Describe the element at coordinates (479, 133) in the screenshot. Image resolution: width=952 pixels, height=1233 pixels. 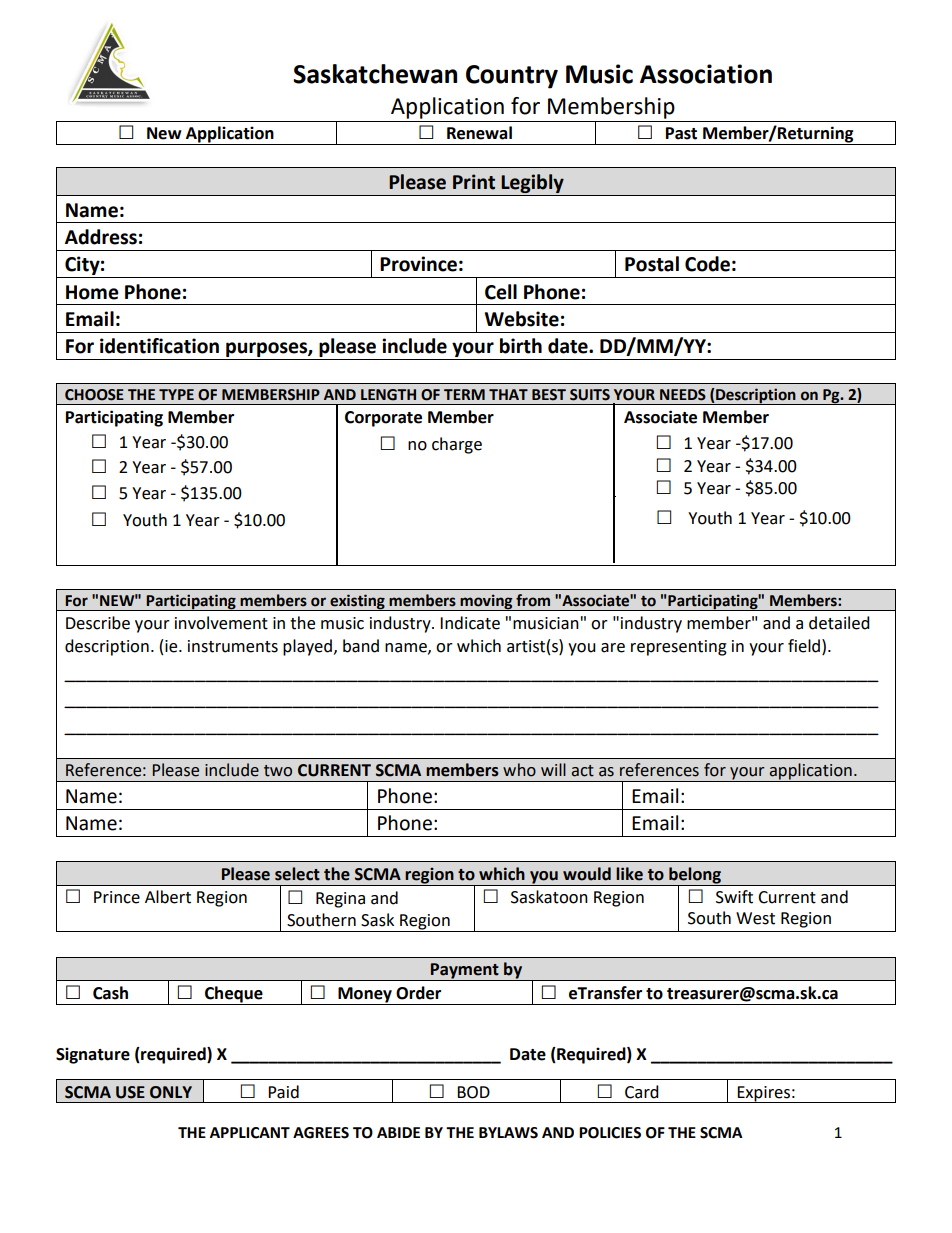
I see `Renewal` at that location.
